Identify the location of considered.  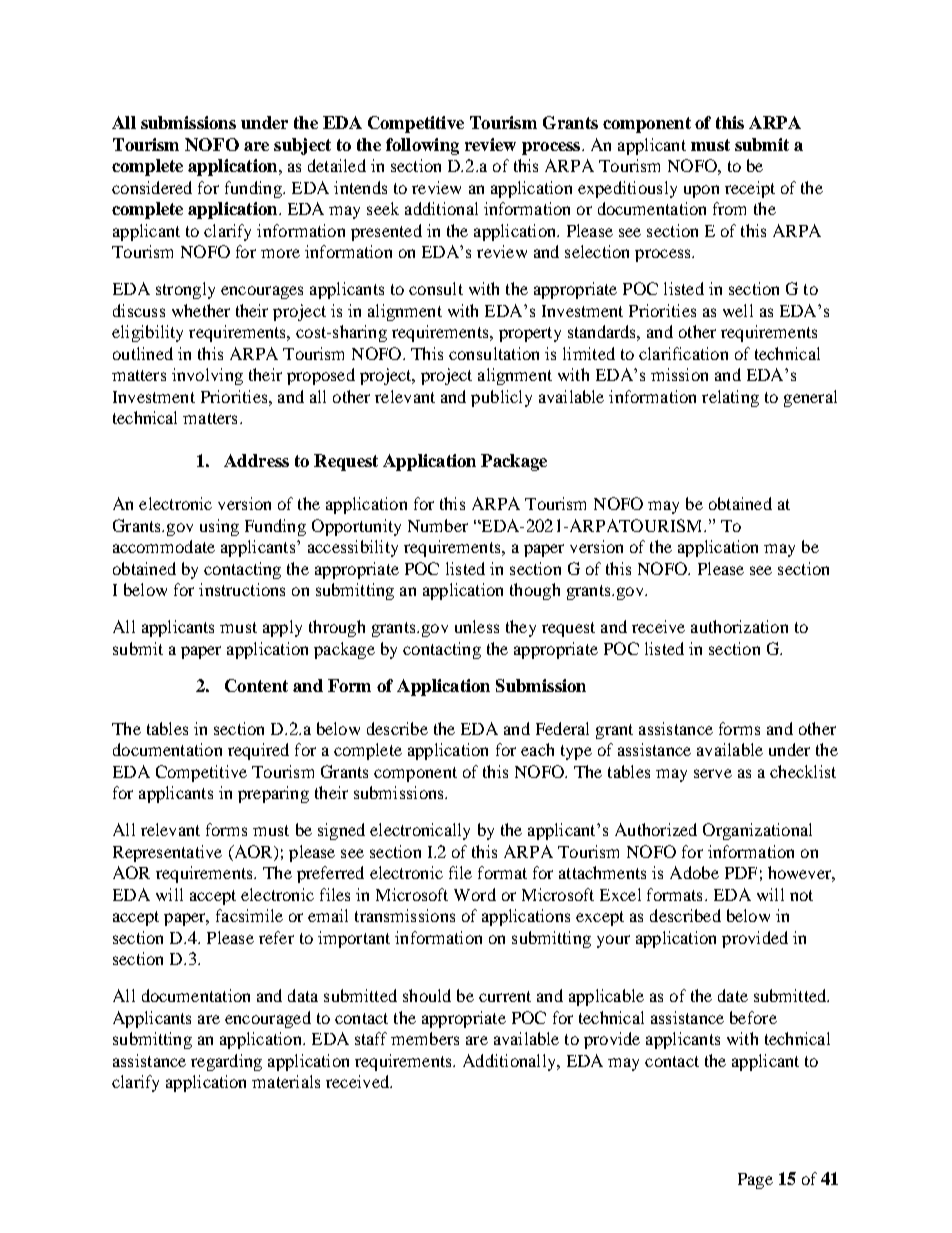
(152, 187).
